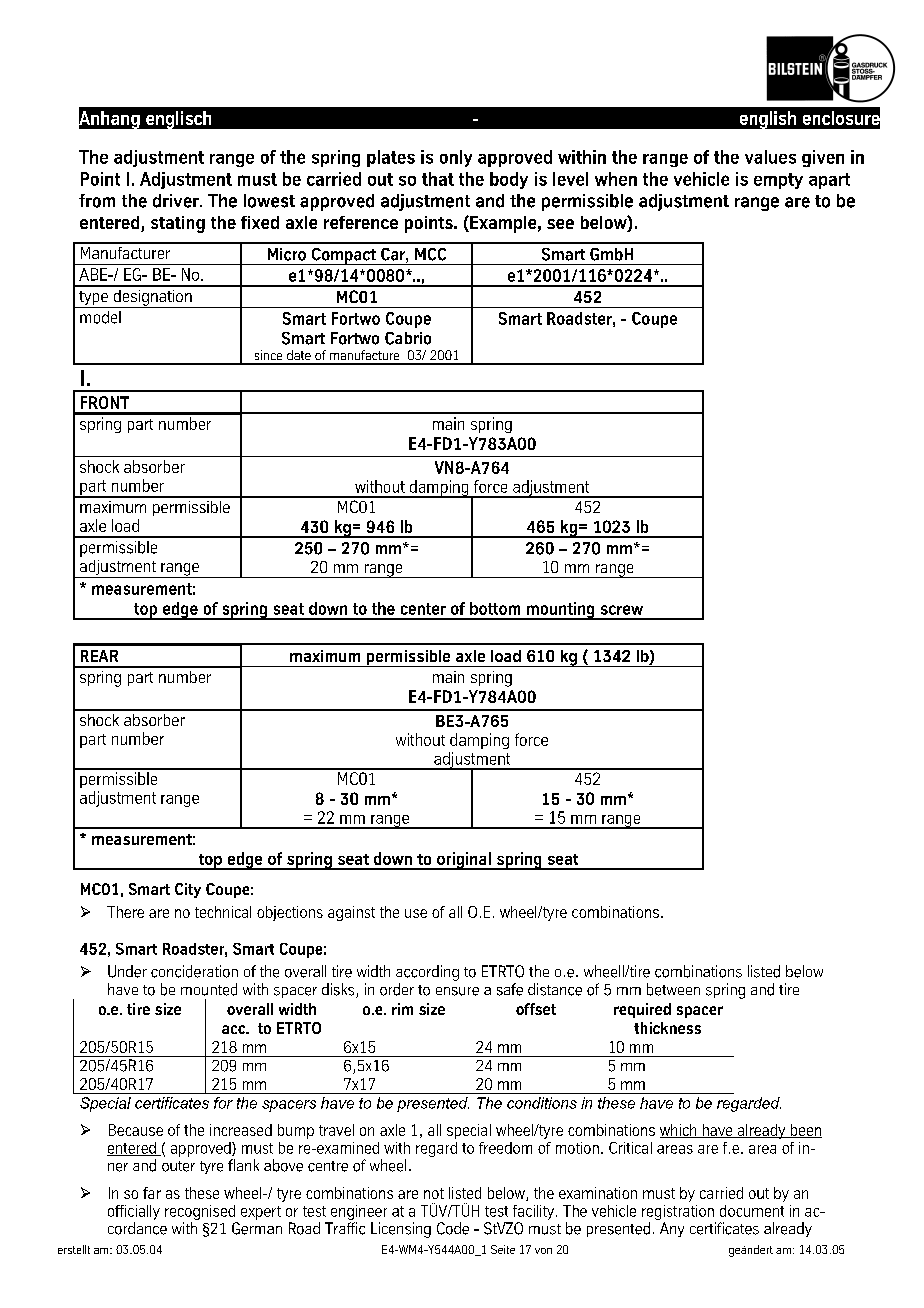 Image resolution: width=924 pixels, height=1308 pixels. I want to click on recognised, so click(200, 1212).
